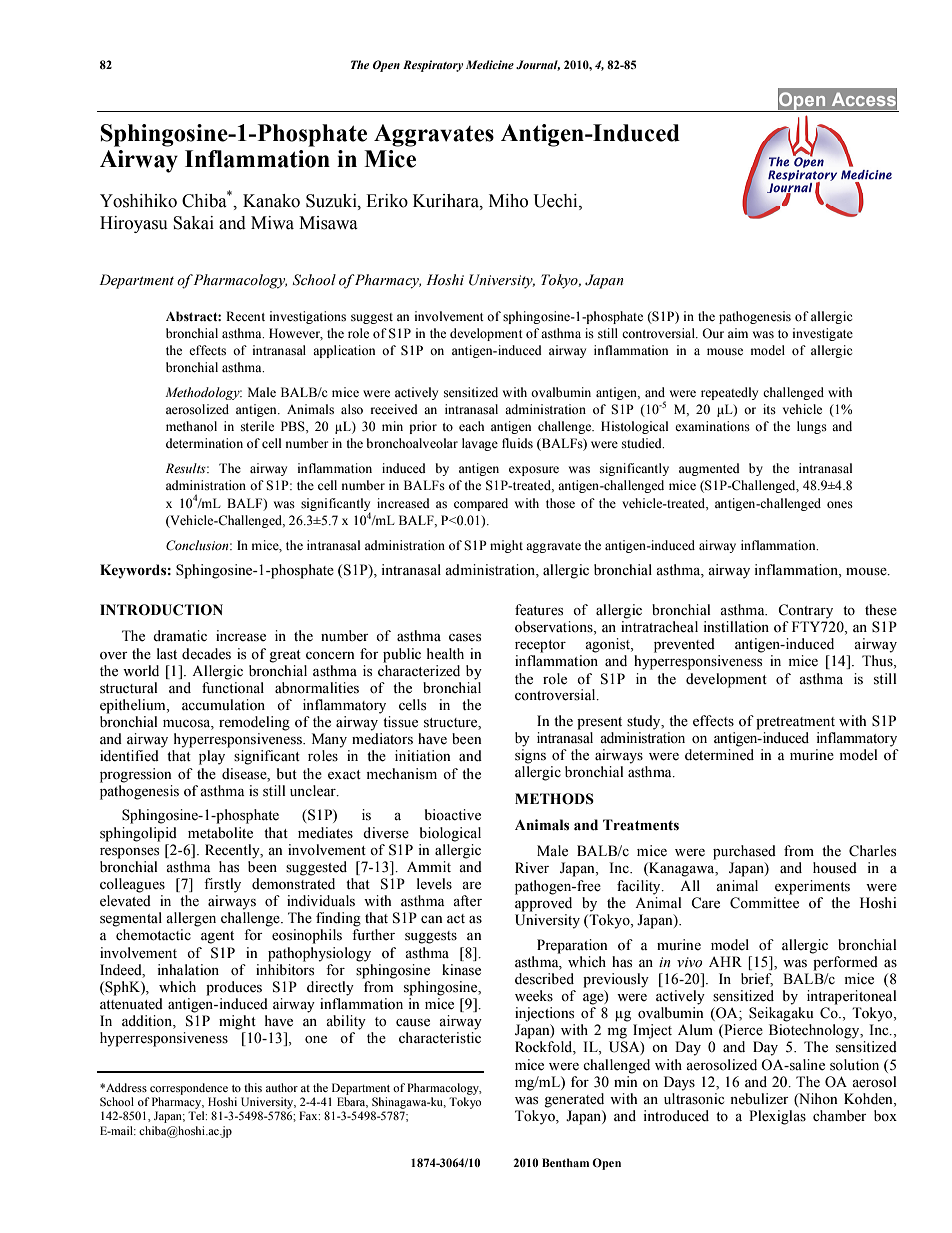 The width and height of the screenshot is (952, 1233). What do you see at coordinates (530, 756) in the screenshot?
I see `signs` at bounding box center [530, 756].
